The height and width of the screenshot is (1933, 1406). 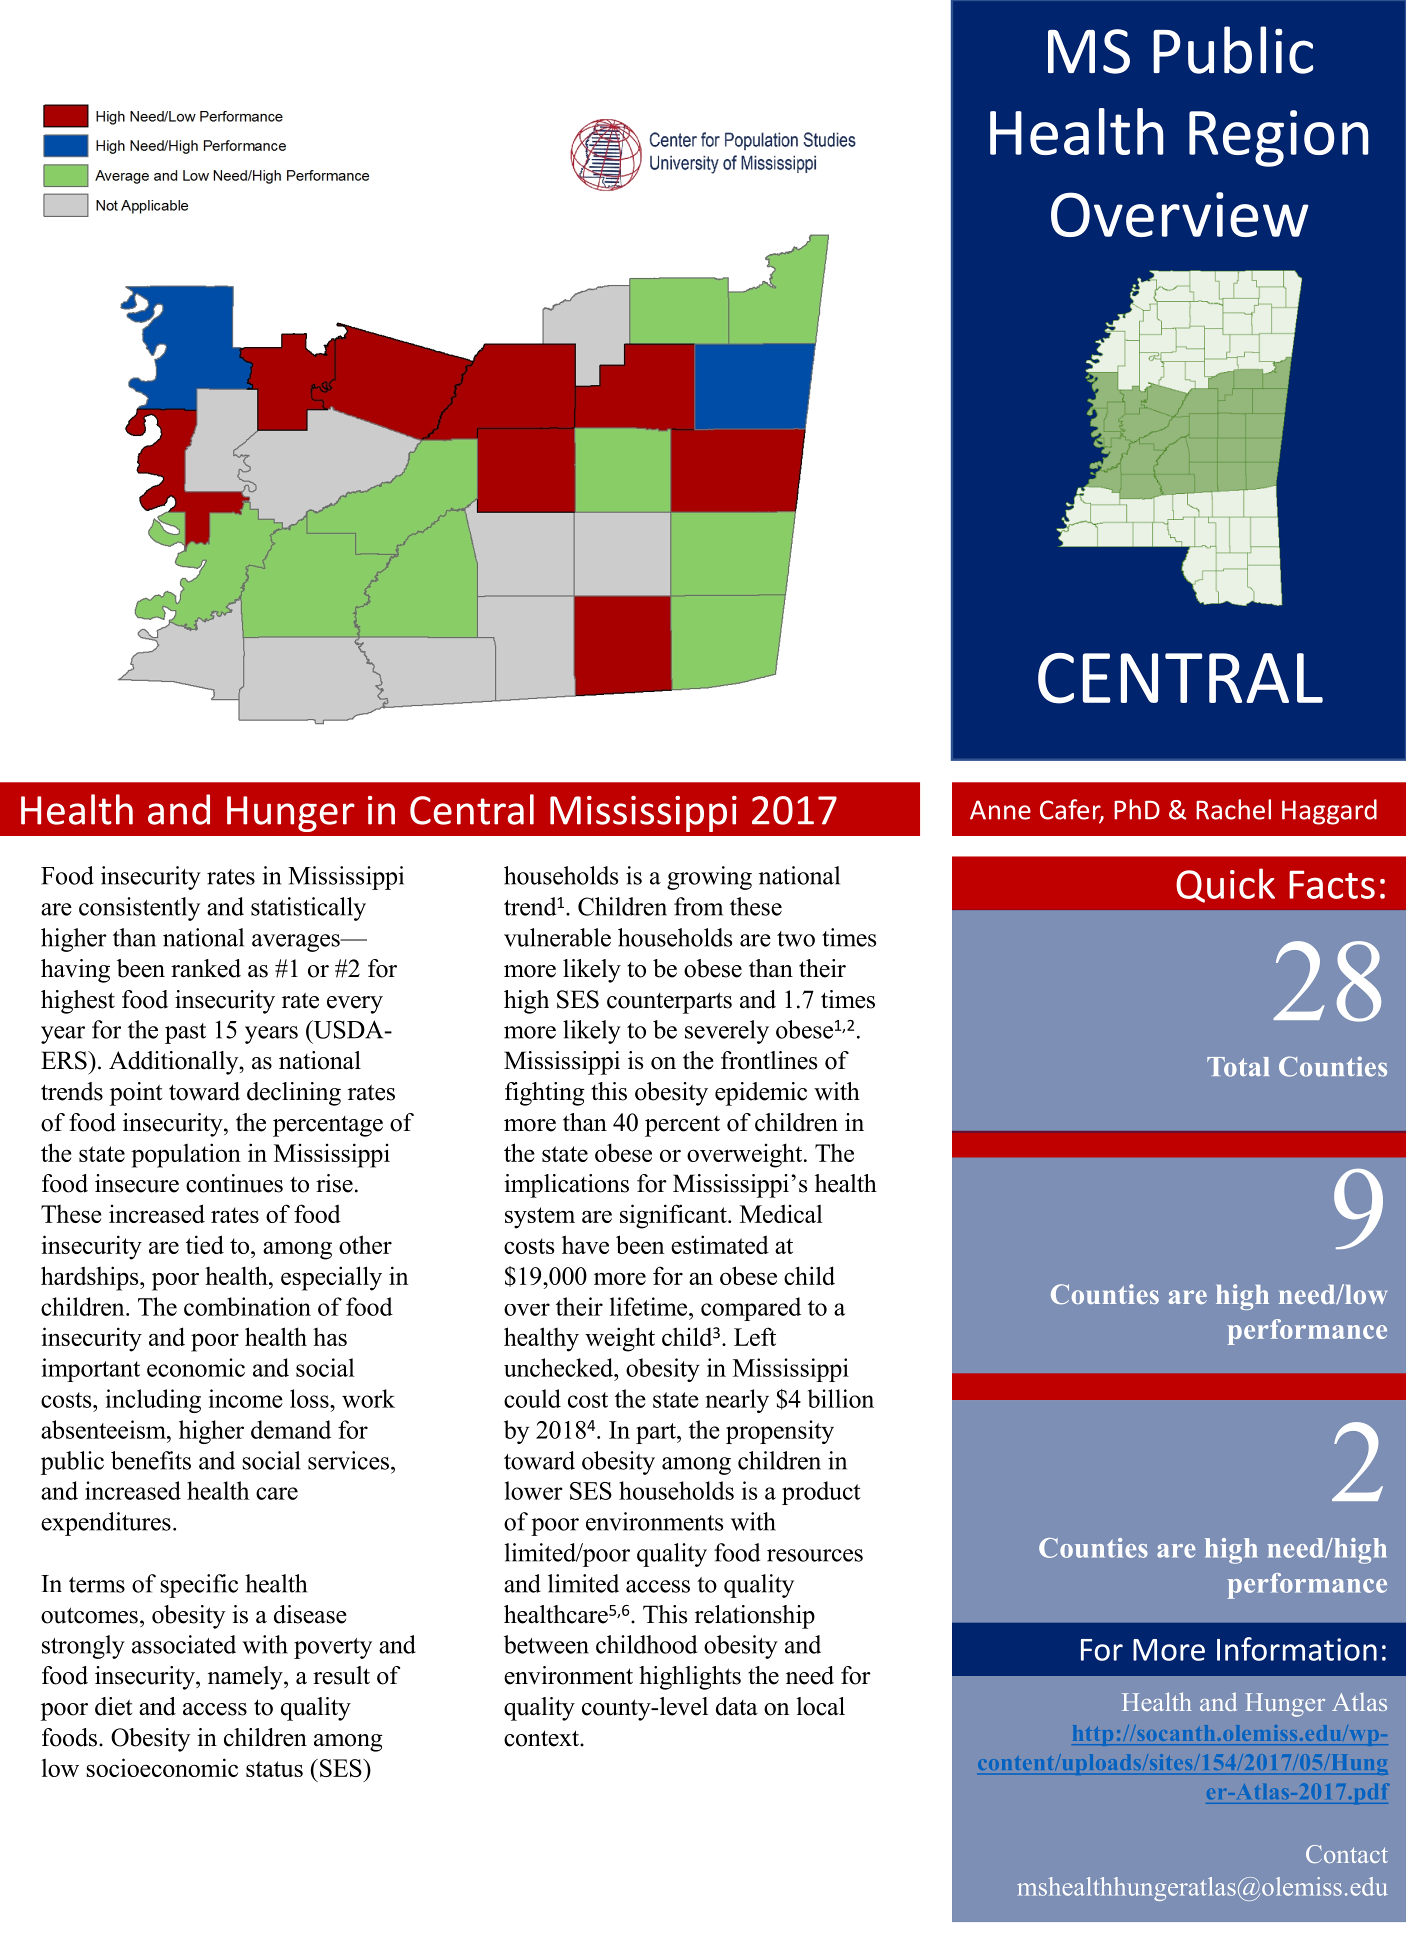 What do you see at coordinates (234, 1183) in the screenshot?
I see `continues` at bounding box center [234, 1183].
